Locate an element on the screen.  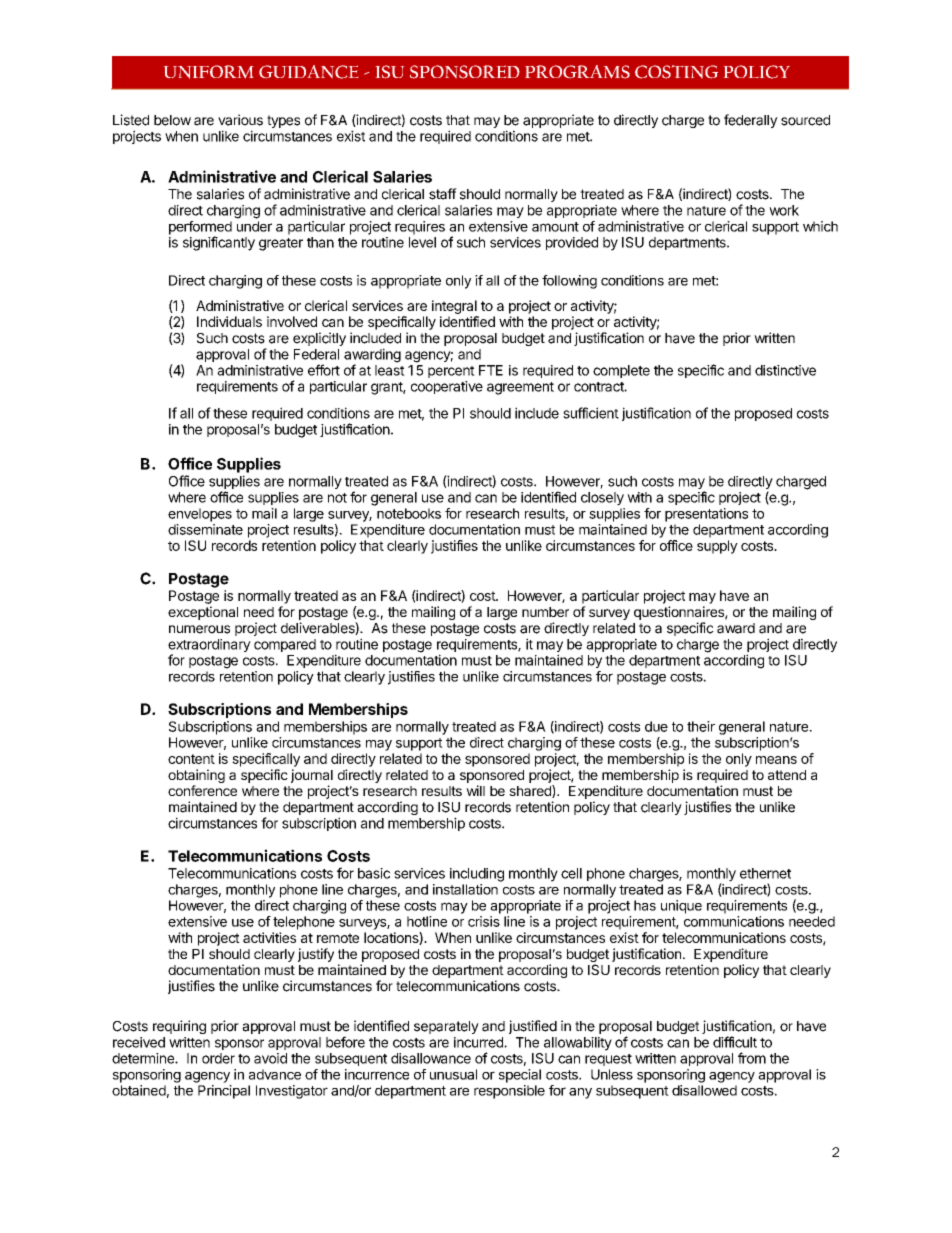
sourced is located at coordinates (805, 120).
